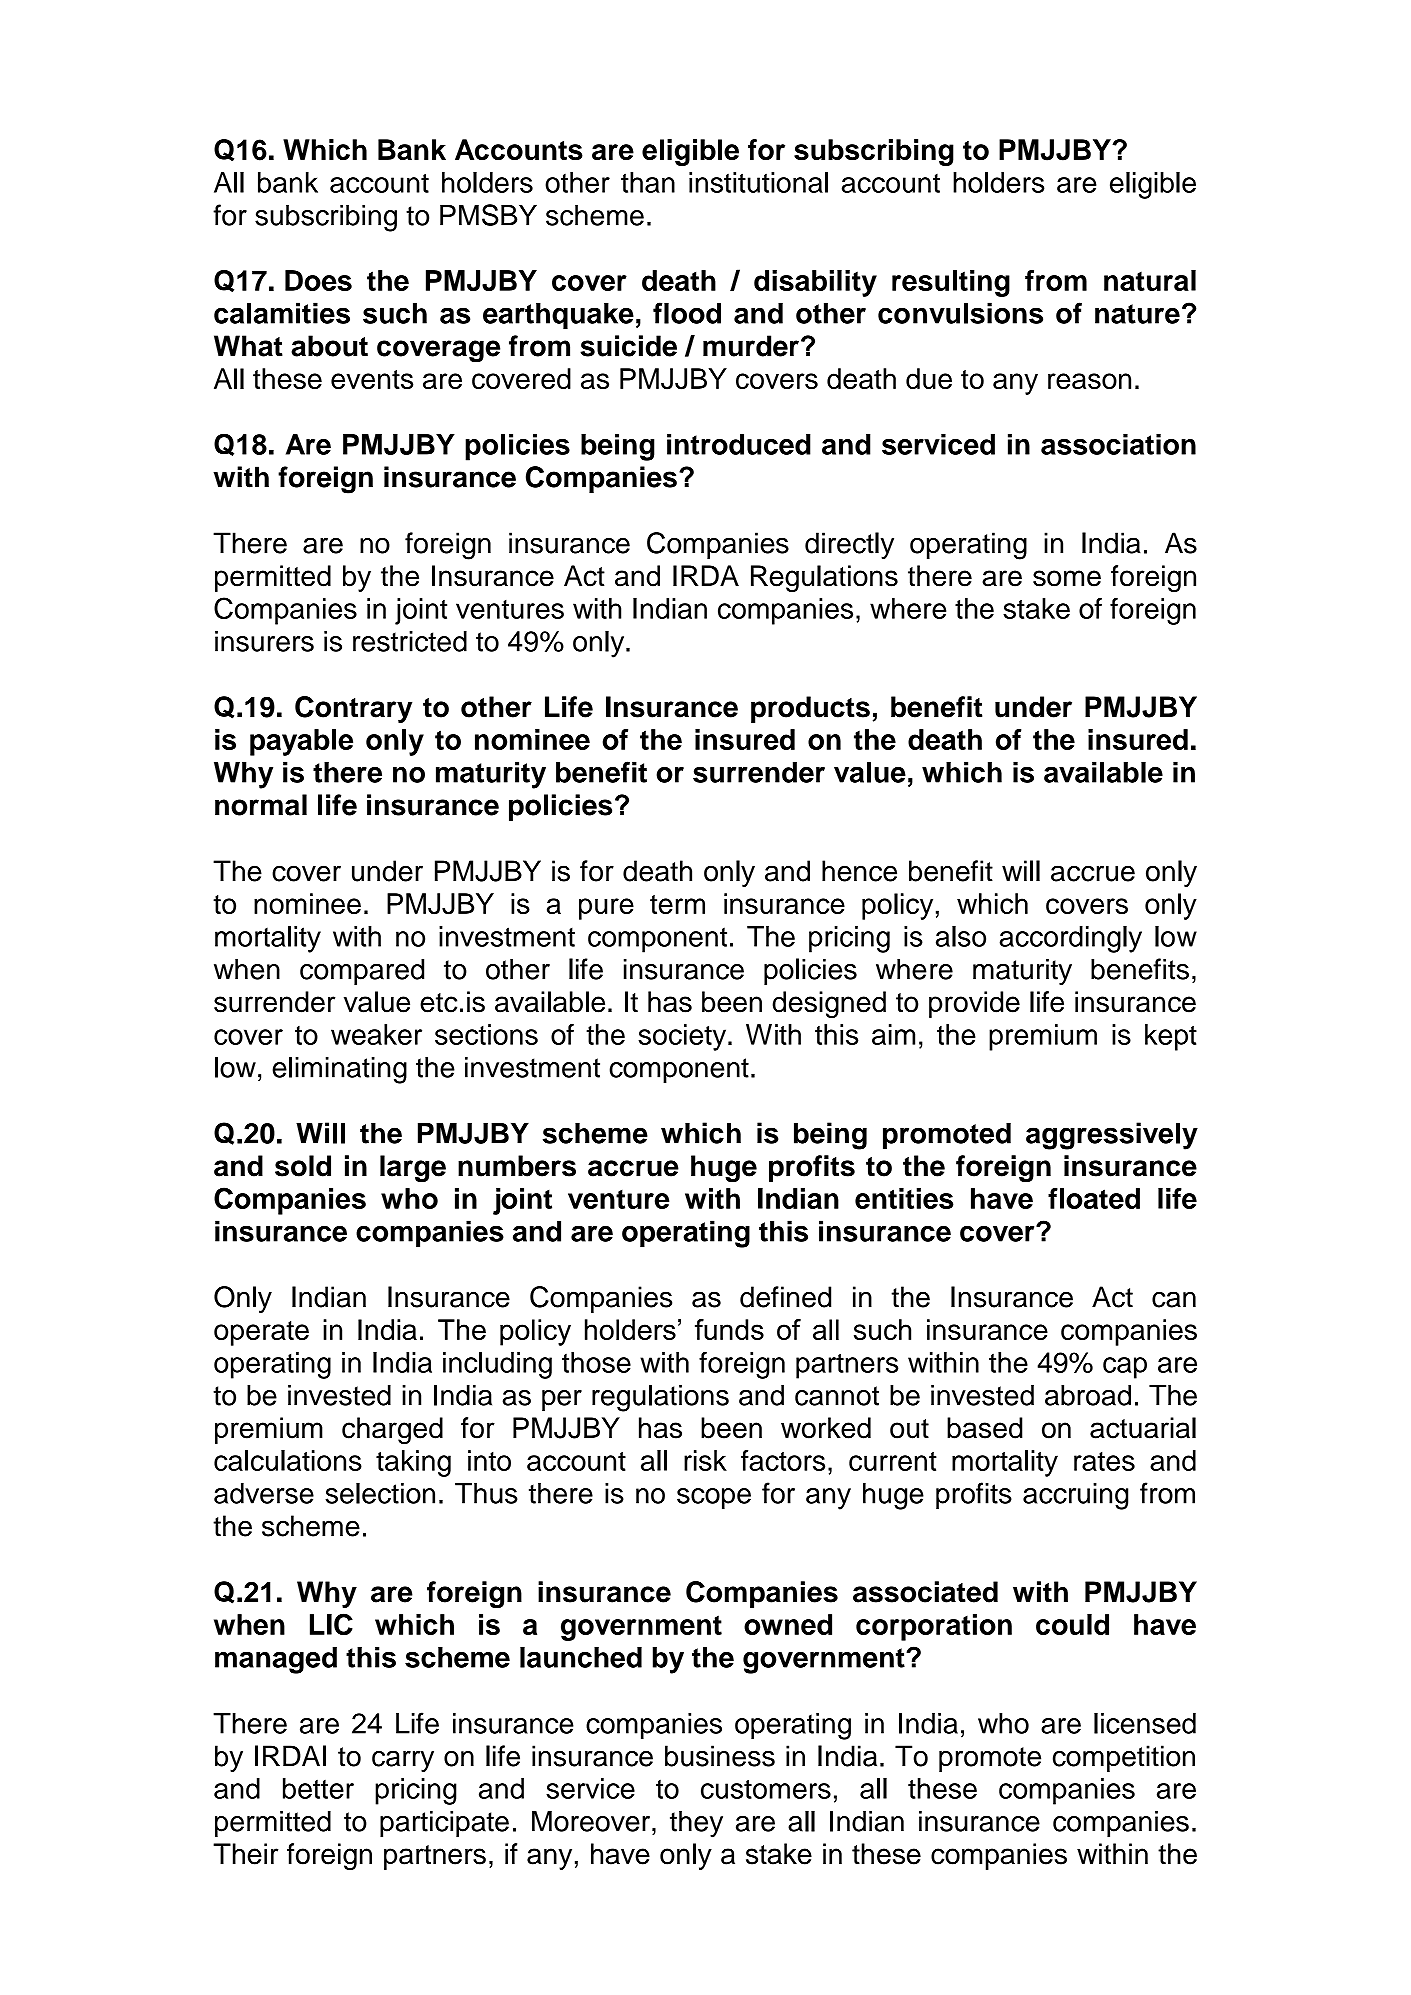 The width and height of the screenshot is (1411, 1995). What do you see at coordinates (318, 280) in the screenshot?
I see `Does` at bounding box center [318, 280].
